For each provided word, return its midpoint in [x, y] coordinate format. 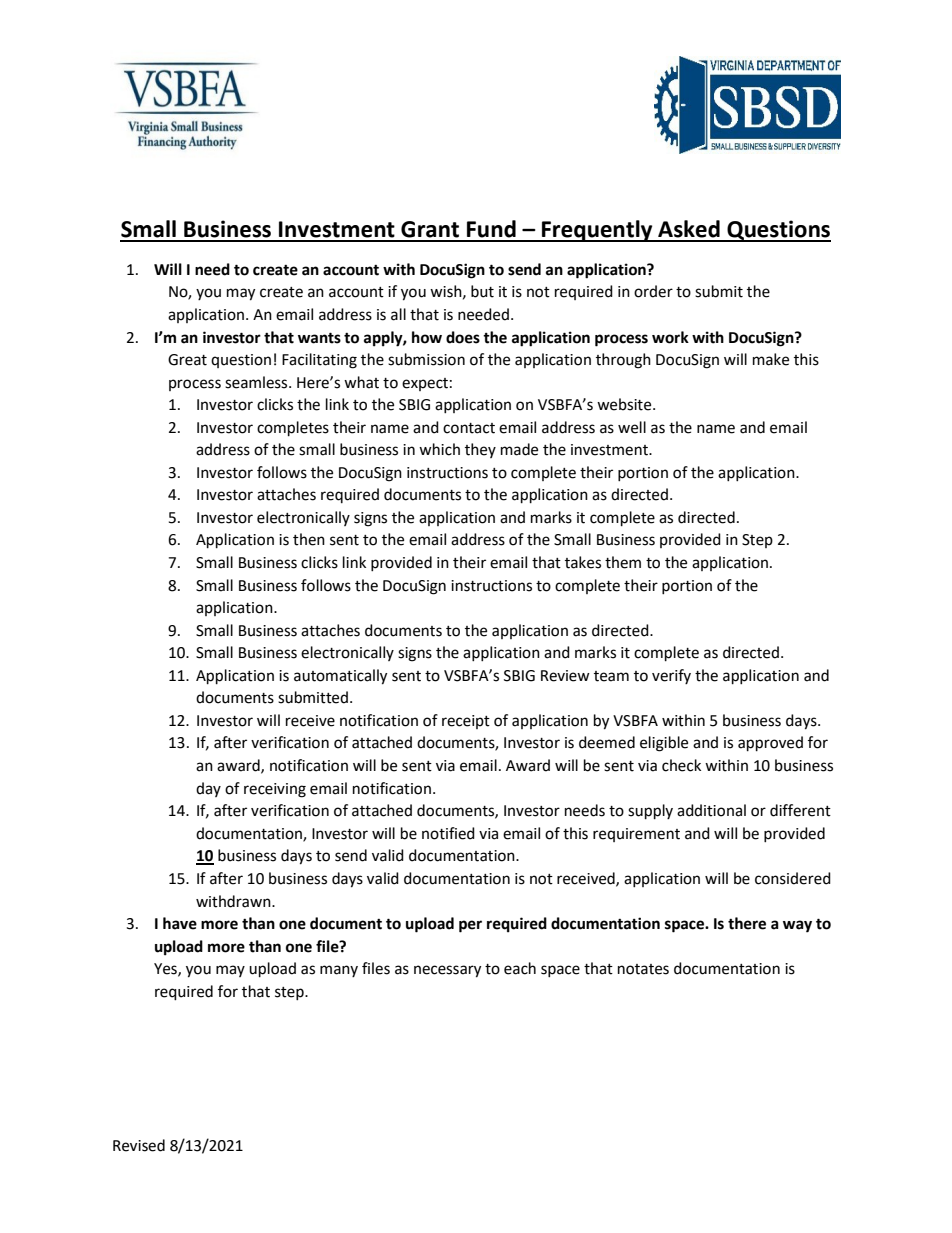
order [653, 291]
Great [187, 360]
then [309, 539]
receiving [275, 790]
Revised [139, 1145]
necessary [447, 971]
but [482, 291]
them [623, 562]
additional [711, 810]
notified [448, 833]
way [797, 926]
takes [583, 562]
